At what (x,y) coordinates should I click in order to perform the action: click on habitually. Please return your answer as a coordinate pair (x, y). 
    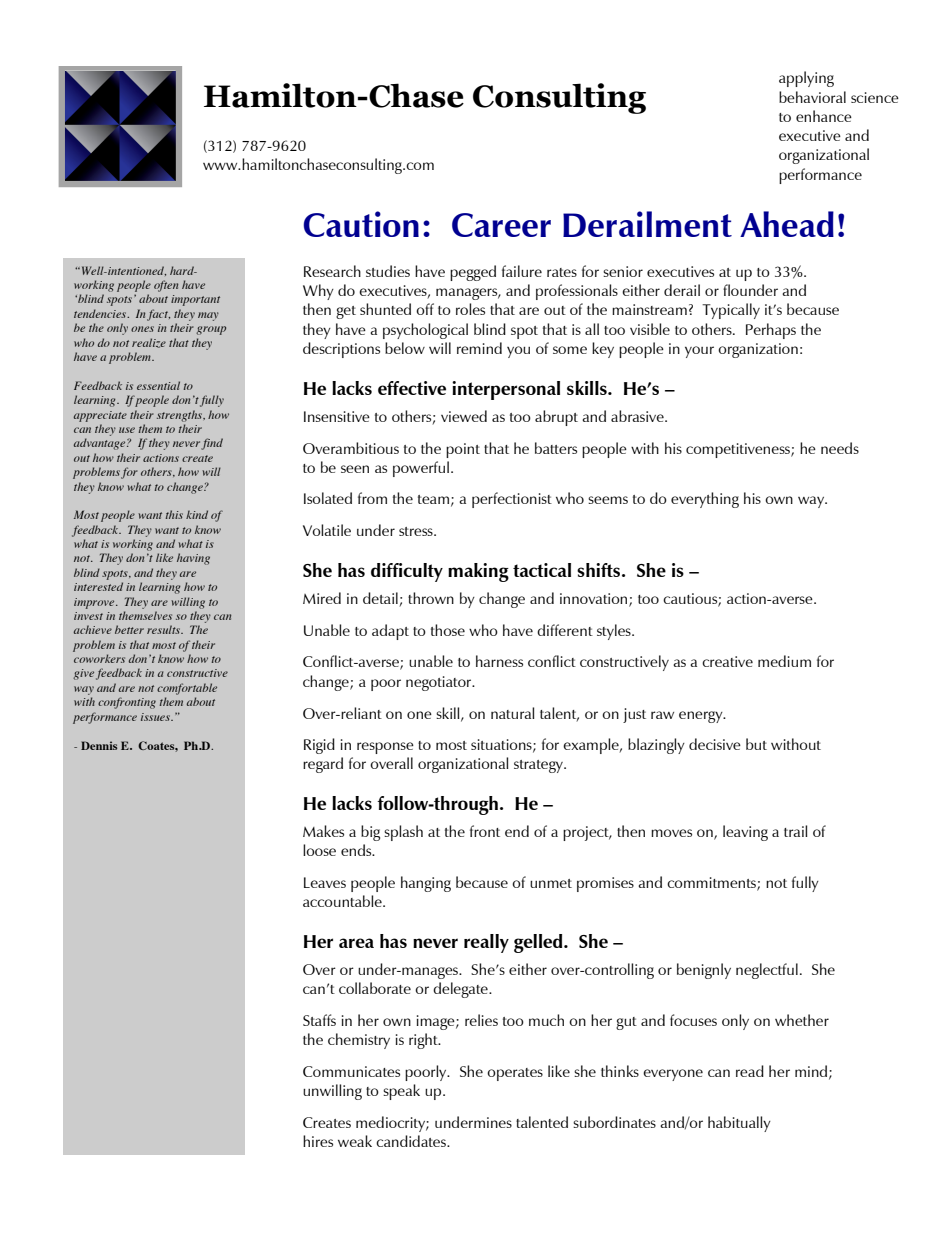
    Looking at the image, I should click on (739, 1124).
